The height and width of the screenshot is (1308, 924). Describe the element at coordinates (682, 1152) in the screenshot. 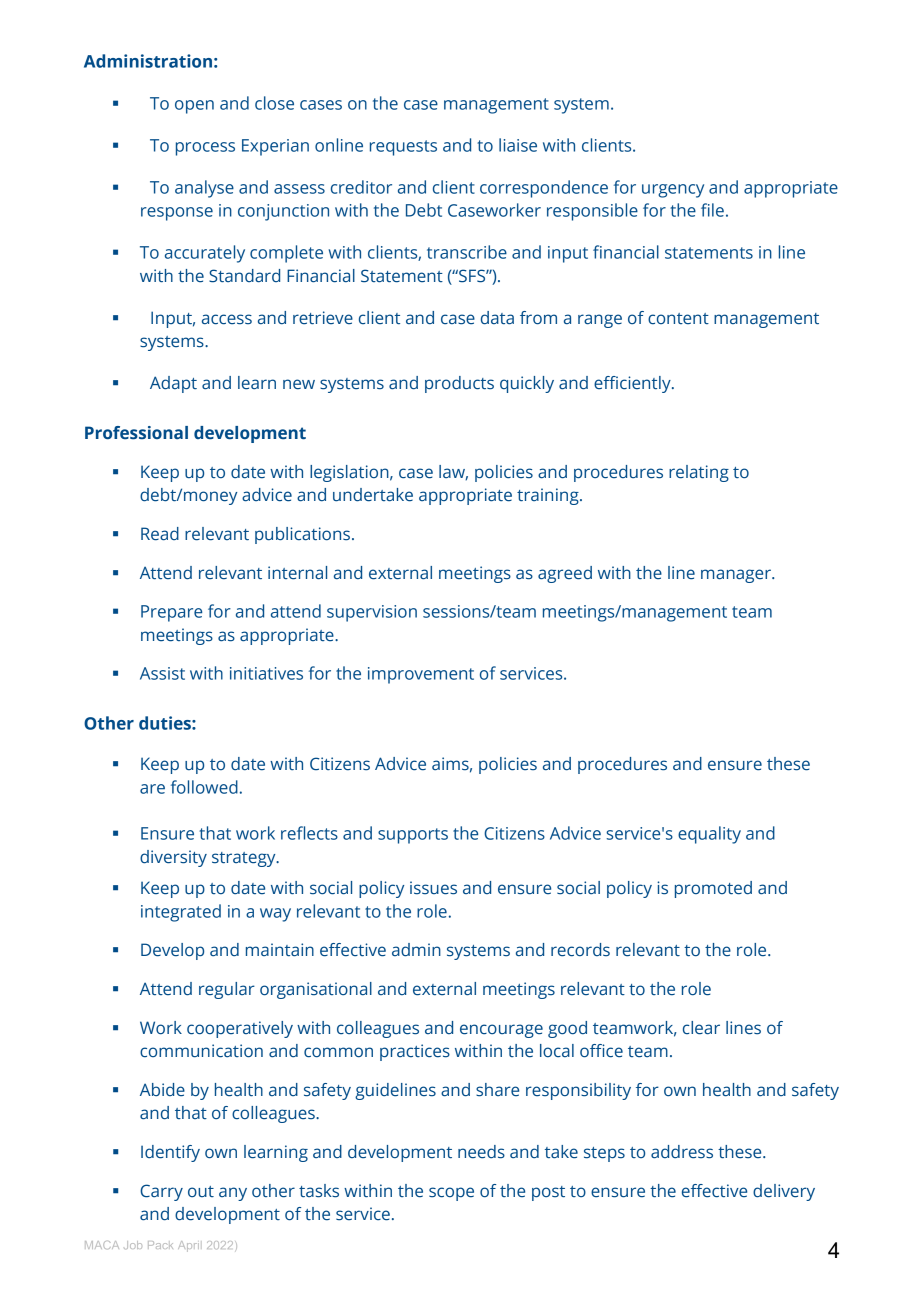

I see `address` at that location.
